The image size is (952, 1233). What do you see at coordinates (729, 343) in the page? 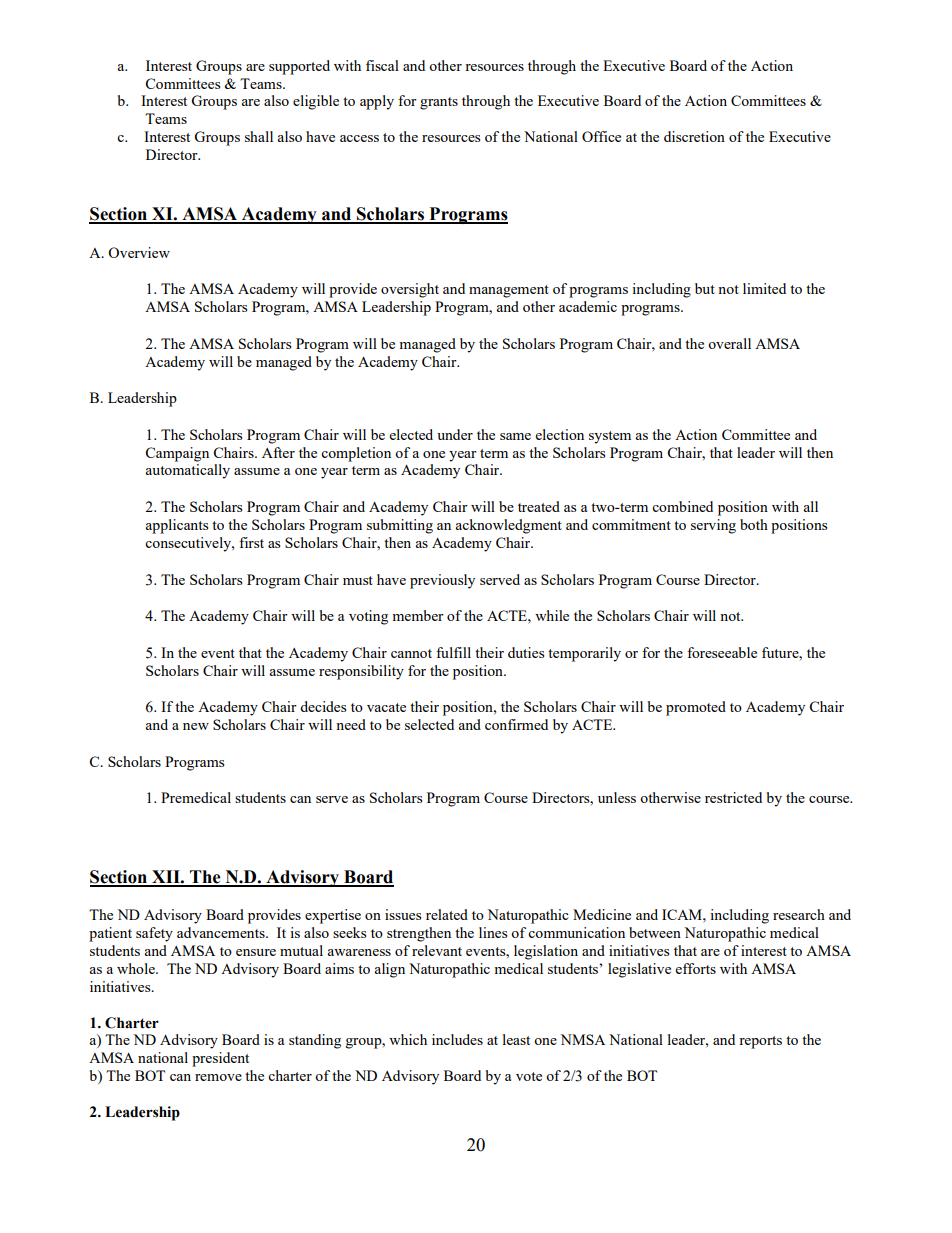
I see `overall` at bounding box center [729, 343].
